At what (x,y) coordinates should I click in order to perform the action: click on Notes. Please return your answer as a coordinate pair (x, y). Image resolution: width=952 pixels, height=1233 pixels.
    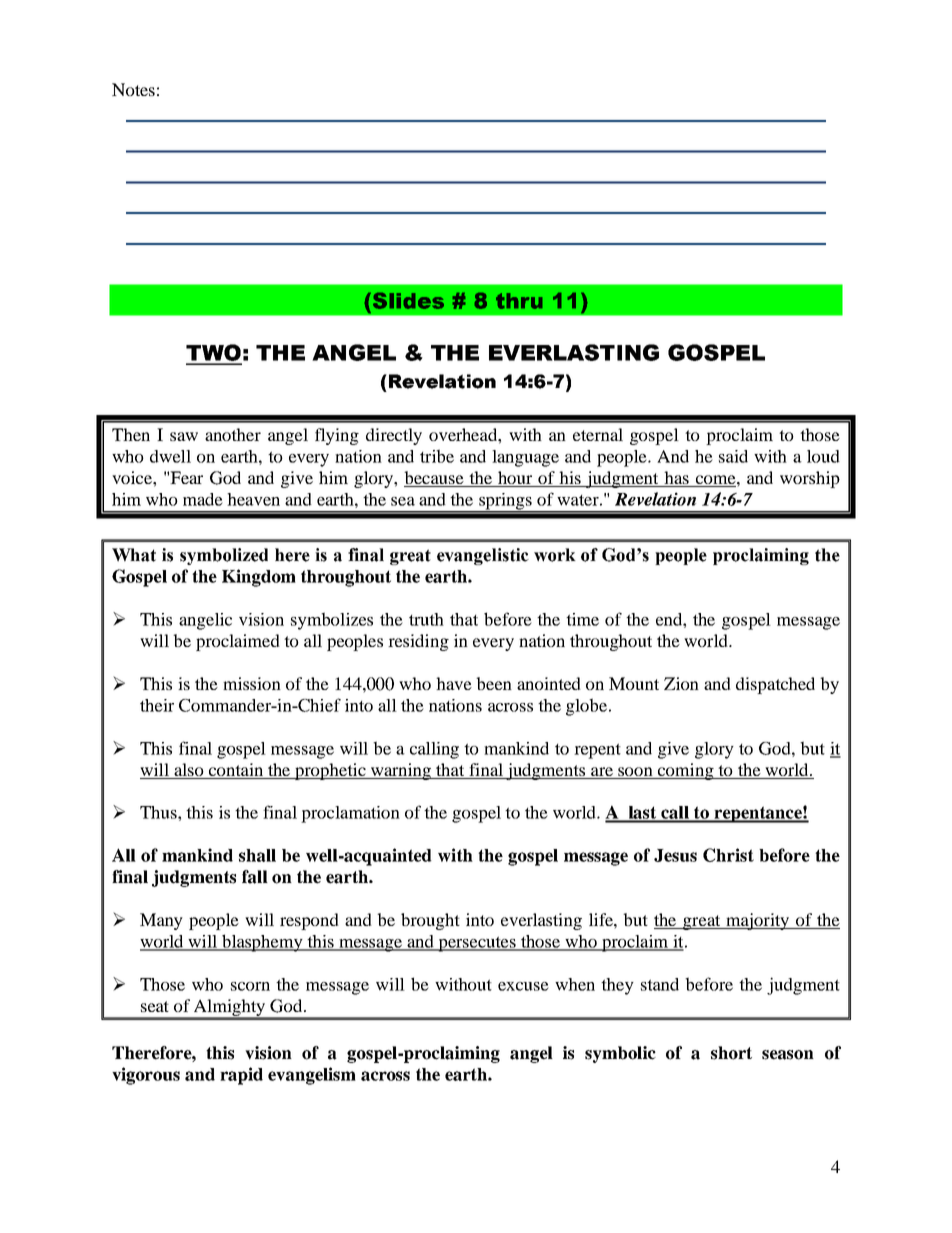
    Looking at the image, I should click on (133, 89).
